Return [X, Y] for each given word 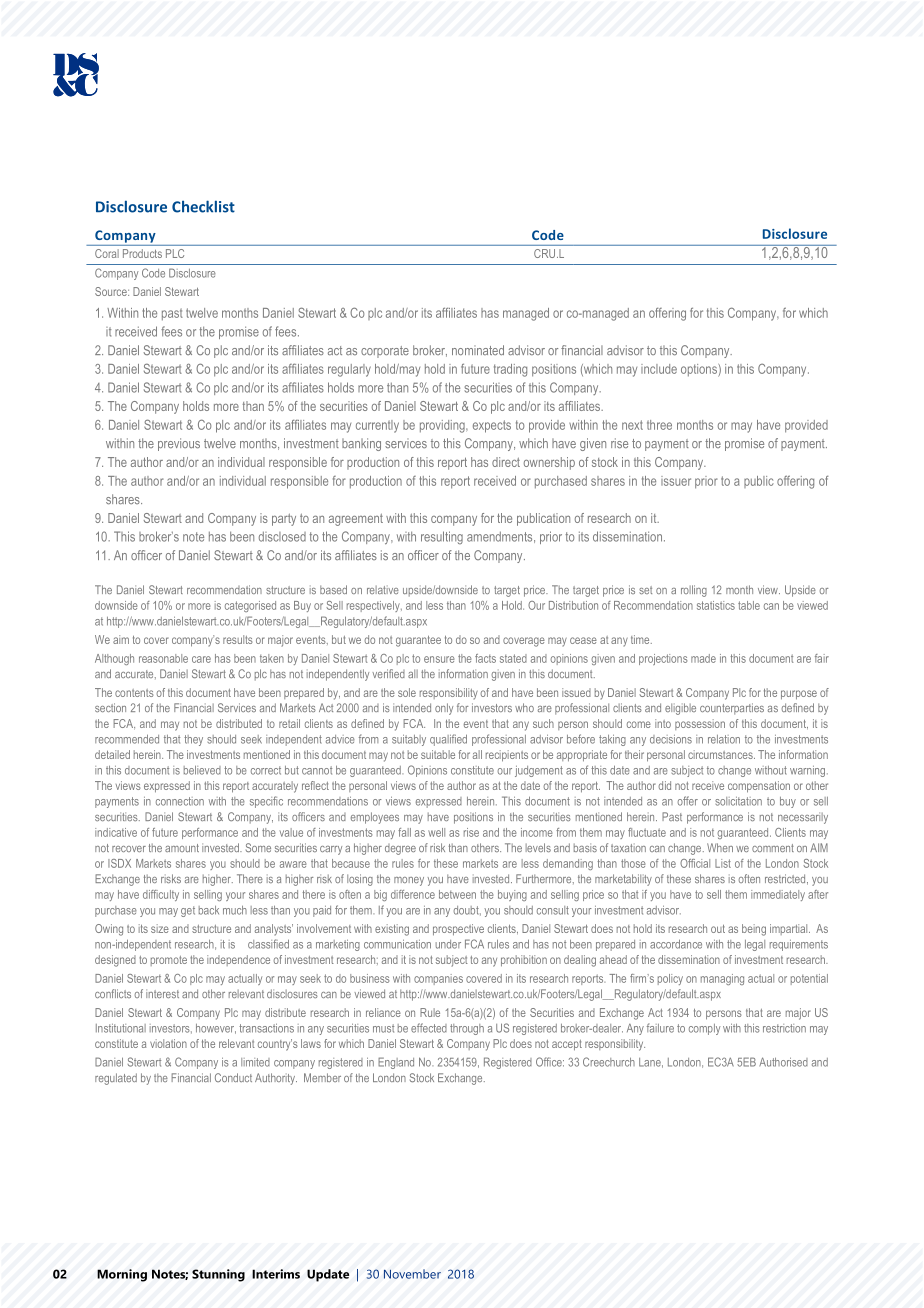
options [700, 370]
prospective [458, 930]
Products [142, 253]
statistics [716, 605]
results [238, 639]
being [754, 930]
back [209, 910]
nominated [478, 350]
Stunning [218, 1275]
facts [485, 658]
